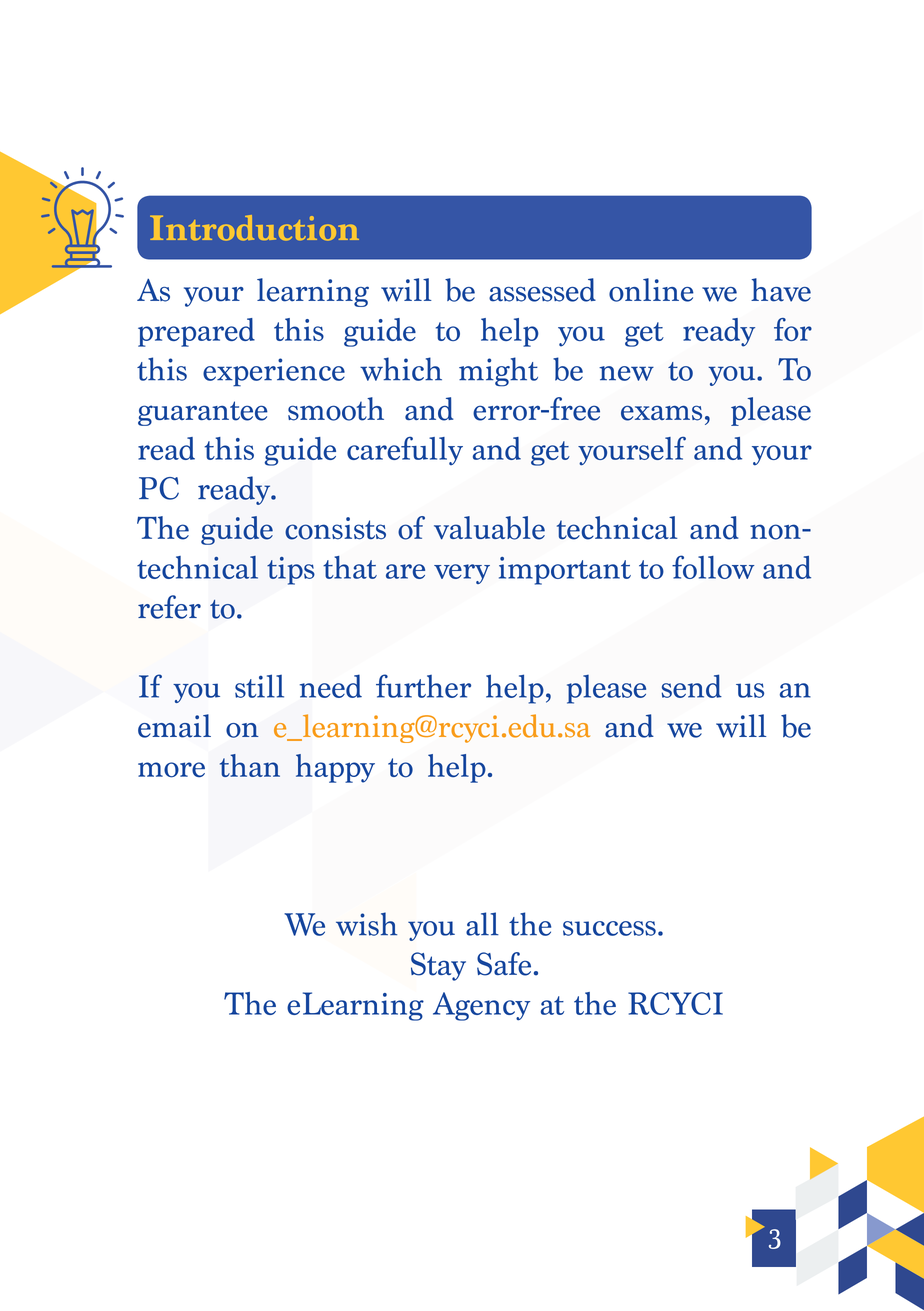 This page has height=1311, width=924. Describe the element at coordinates (542, 290) in the page. I see `assessed` at that location.
